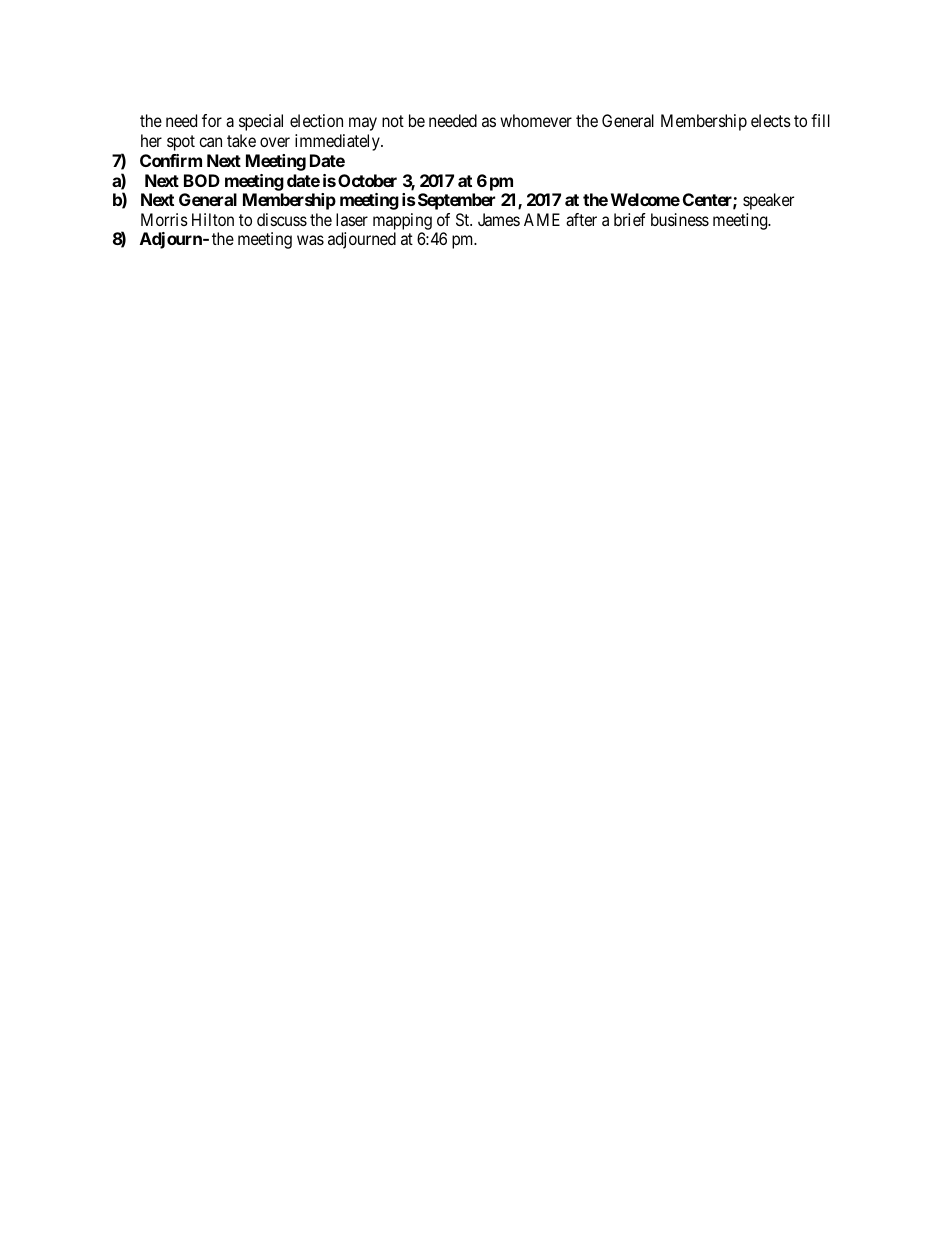 The image size is (952, 1233). What do you see at coordinates (768, 201) in the document?
I see `speaker` at bounding box center [768, 201].
